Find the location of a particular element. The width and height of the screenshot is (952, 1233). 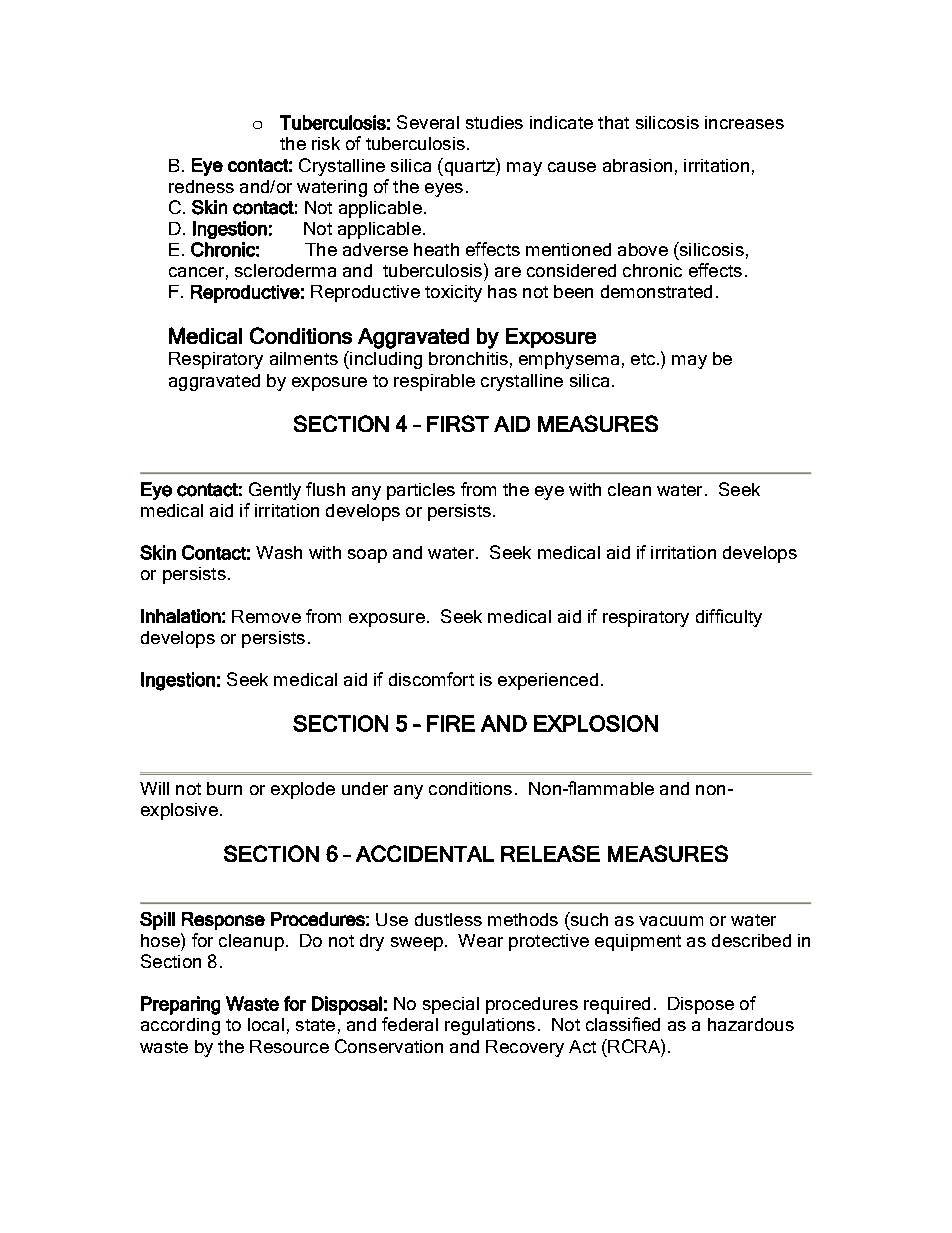

burn is located at coordinates (224, 788).
